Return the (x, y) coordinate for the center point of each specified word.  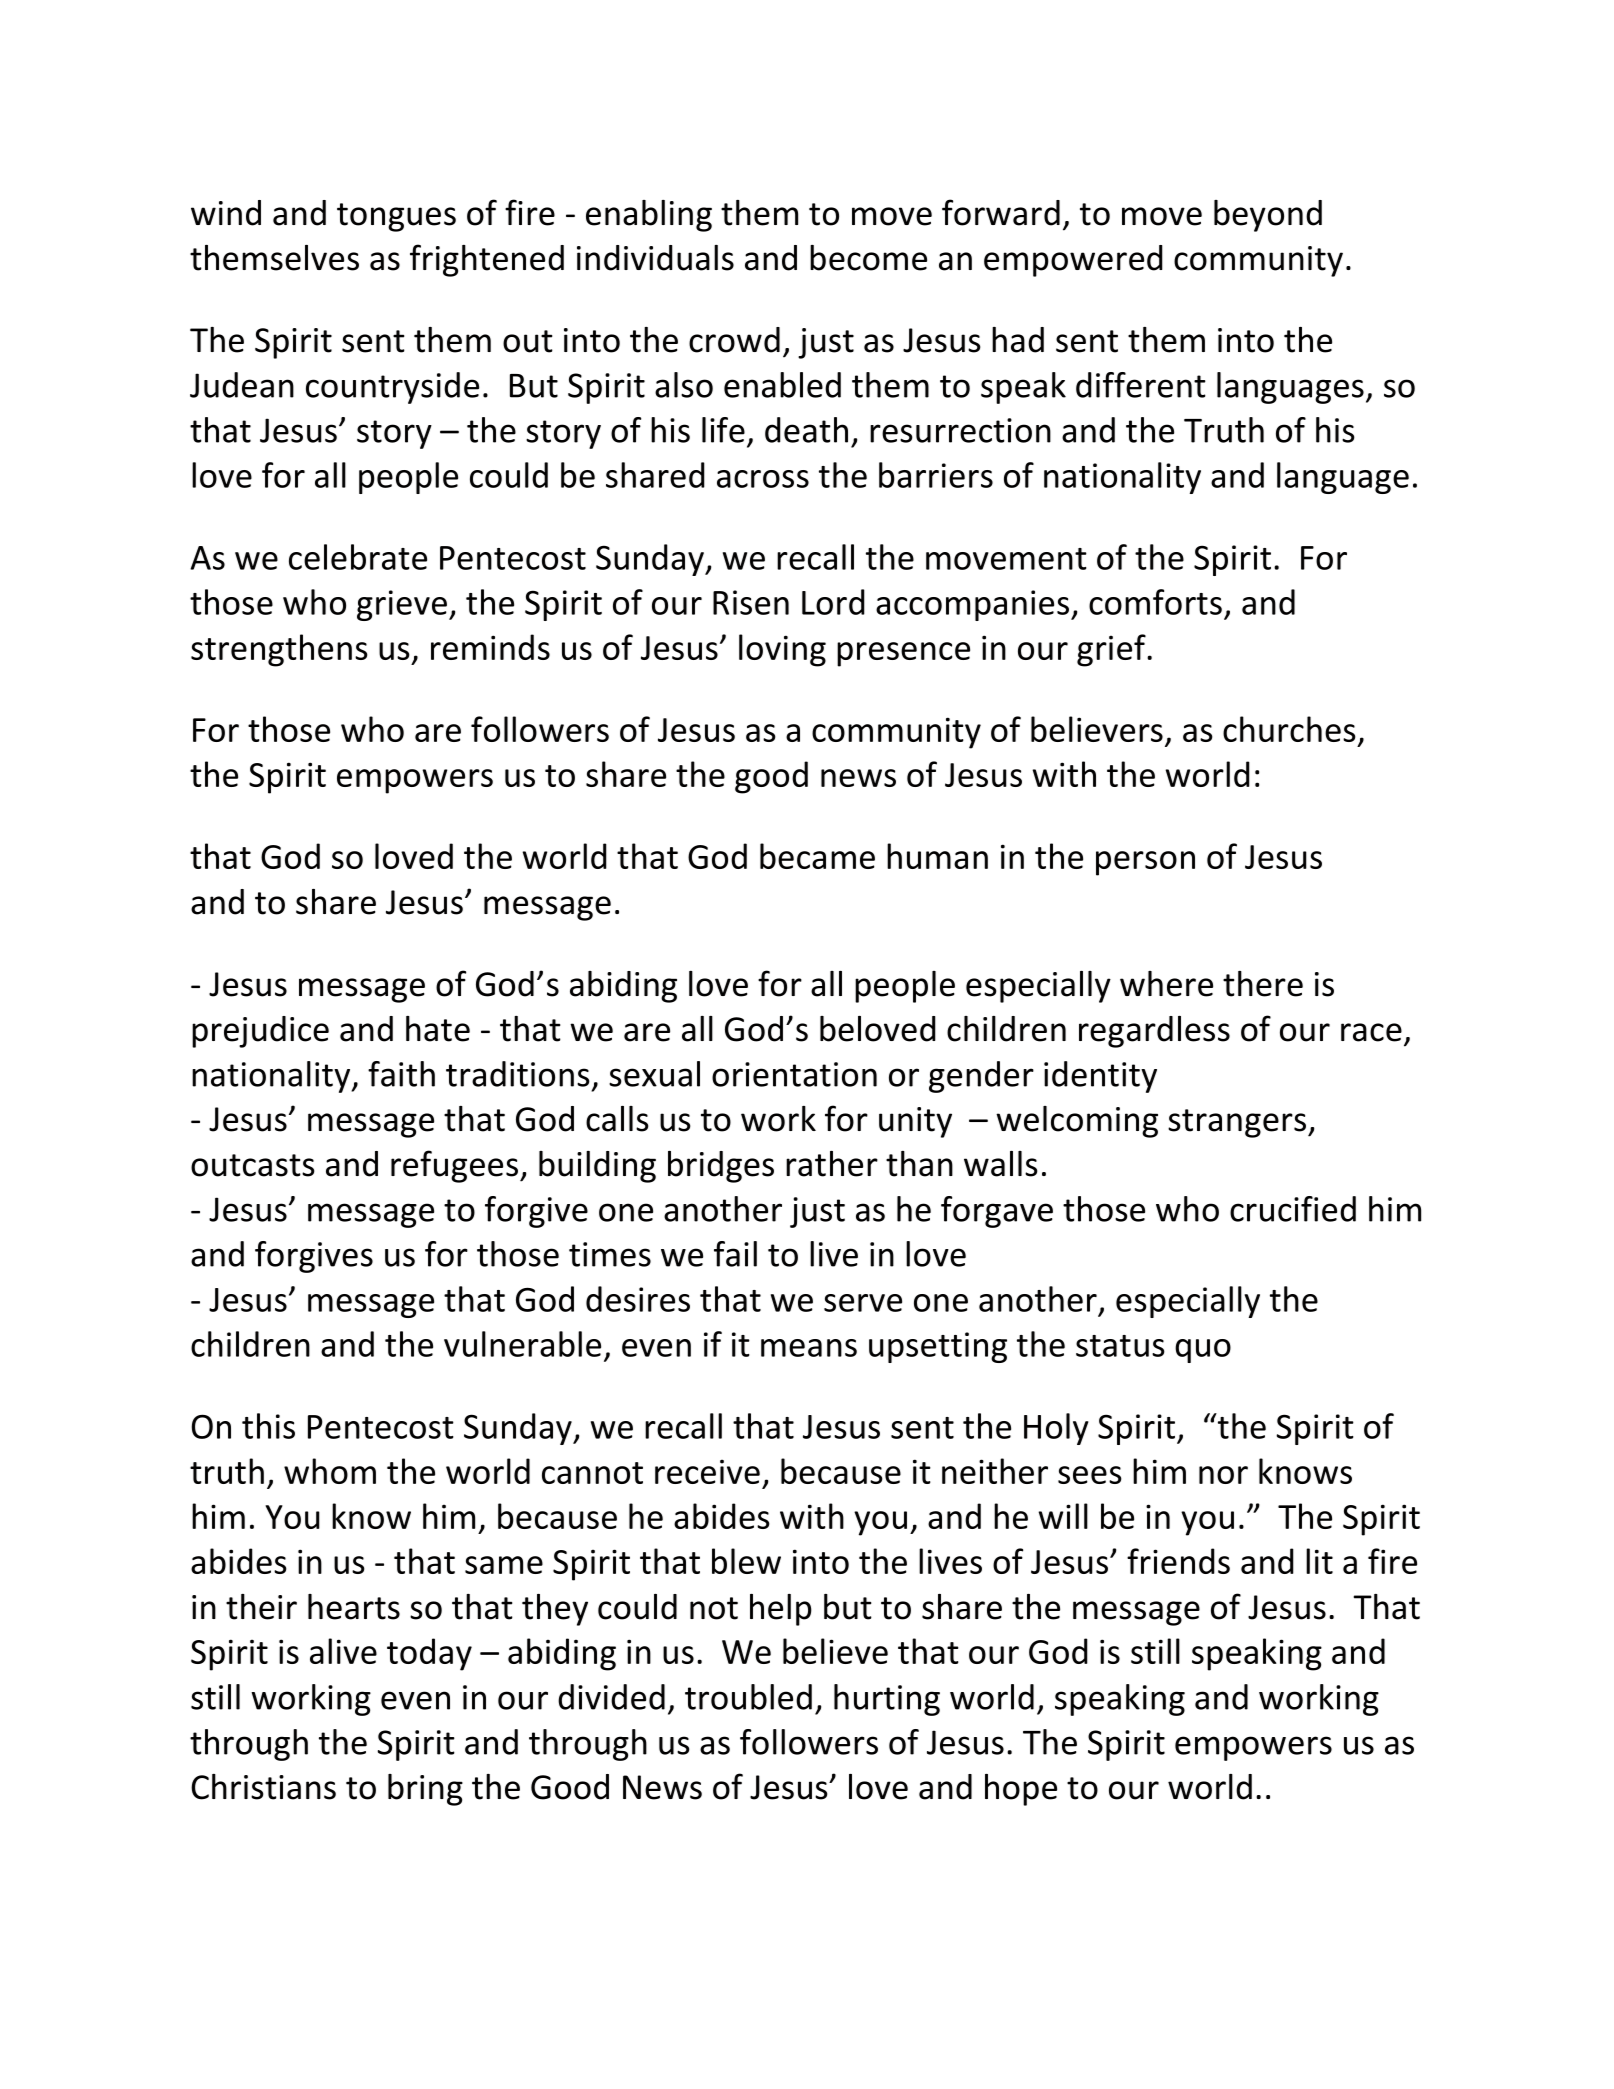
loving (782, 650)
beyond (1268, 216)
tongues (396, 217)
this (268, 1426)
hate (438, 1029)
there (1263, 984)
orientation (794, 1074)
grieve (402, 605)
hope (1021, 1790)
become (868, 258)
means (809, 1348)
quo (1203, 1351)
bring (425, 1790)
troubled (748, 1697)
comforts (1155, 602)
